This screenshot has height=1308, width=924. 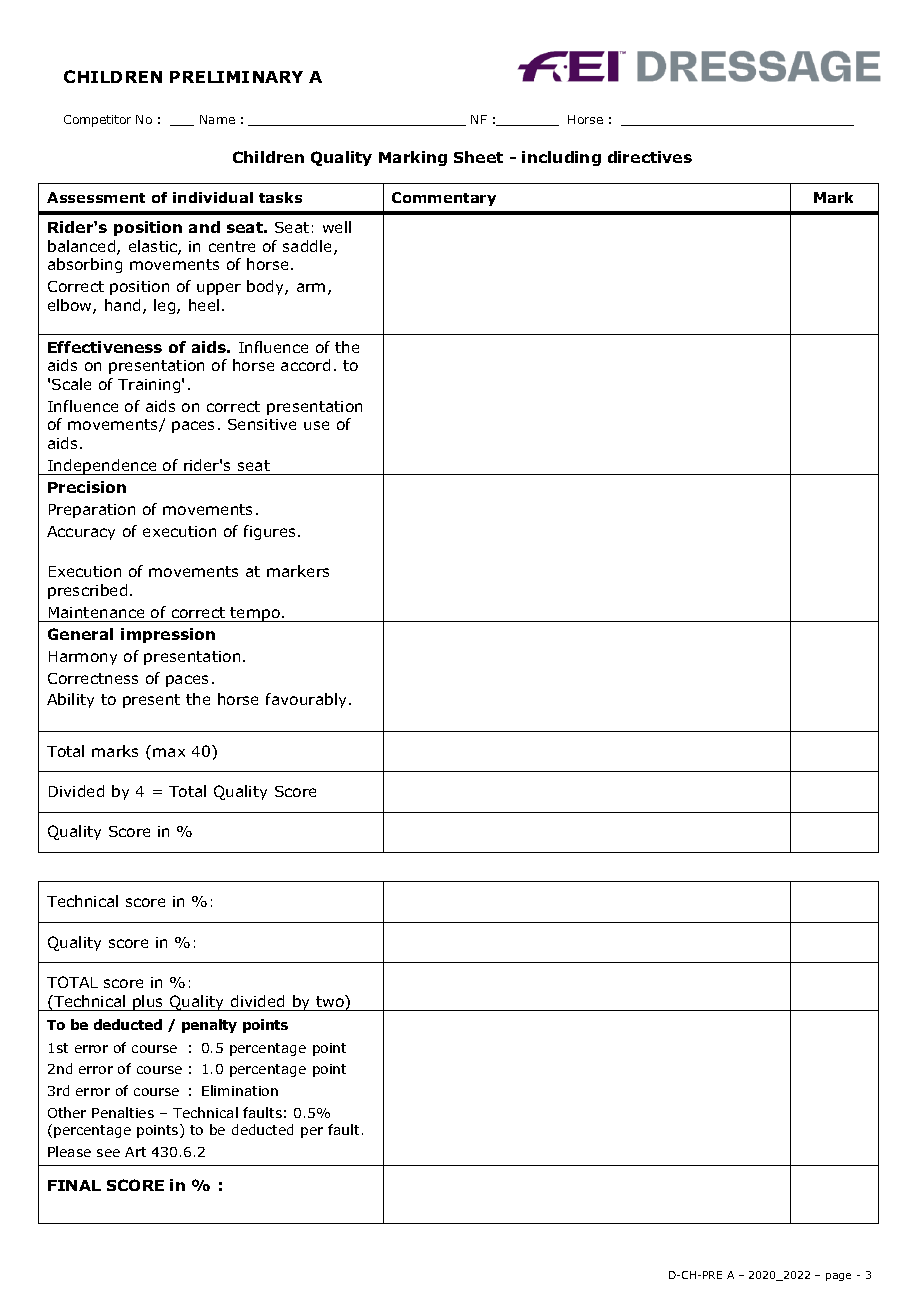 What do you see at coordinates (168, 635) in the screenshot?
I see `impression` at bounding box center [168, 635].
